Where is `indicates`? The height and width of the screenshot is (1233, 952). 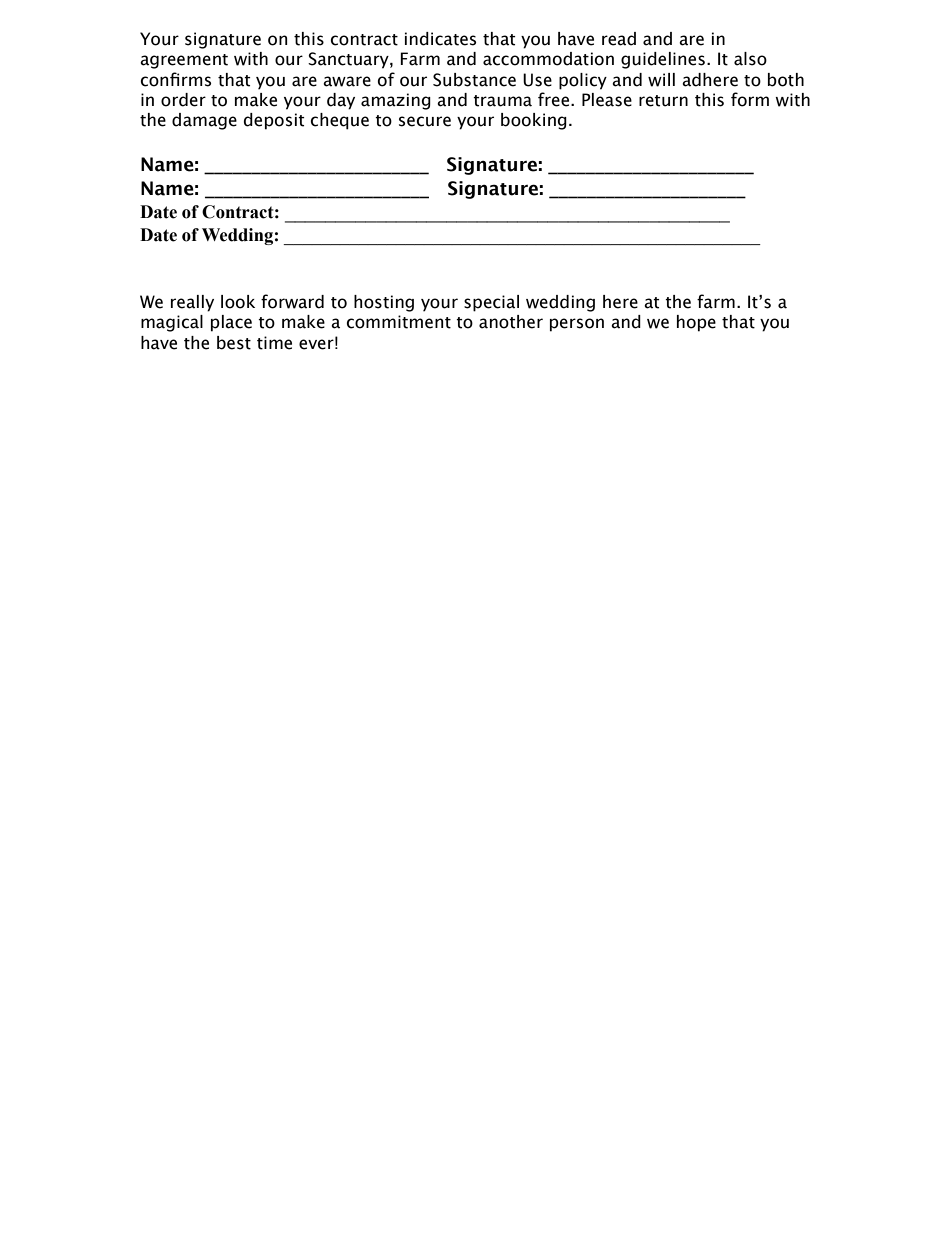
indicates is located at coordinates (440, 39).
